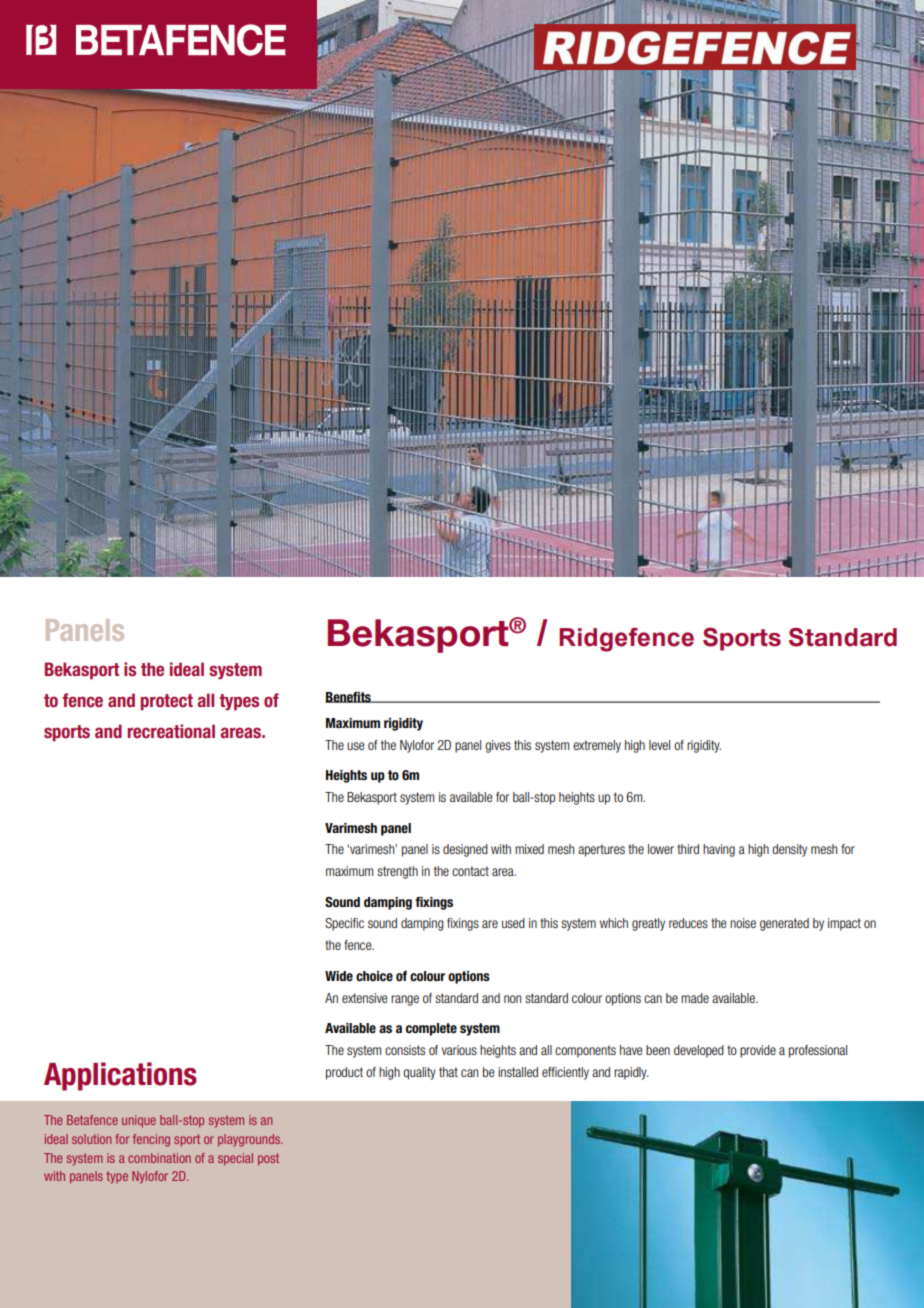 This screenshot has width=924, height=1308. What do you see at coordinates (659, 745) in the screenshot?
I see `level` at bounding box center [659, 745].
